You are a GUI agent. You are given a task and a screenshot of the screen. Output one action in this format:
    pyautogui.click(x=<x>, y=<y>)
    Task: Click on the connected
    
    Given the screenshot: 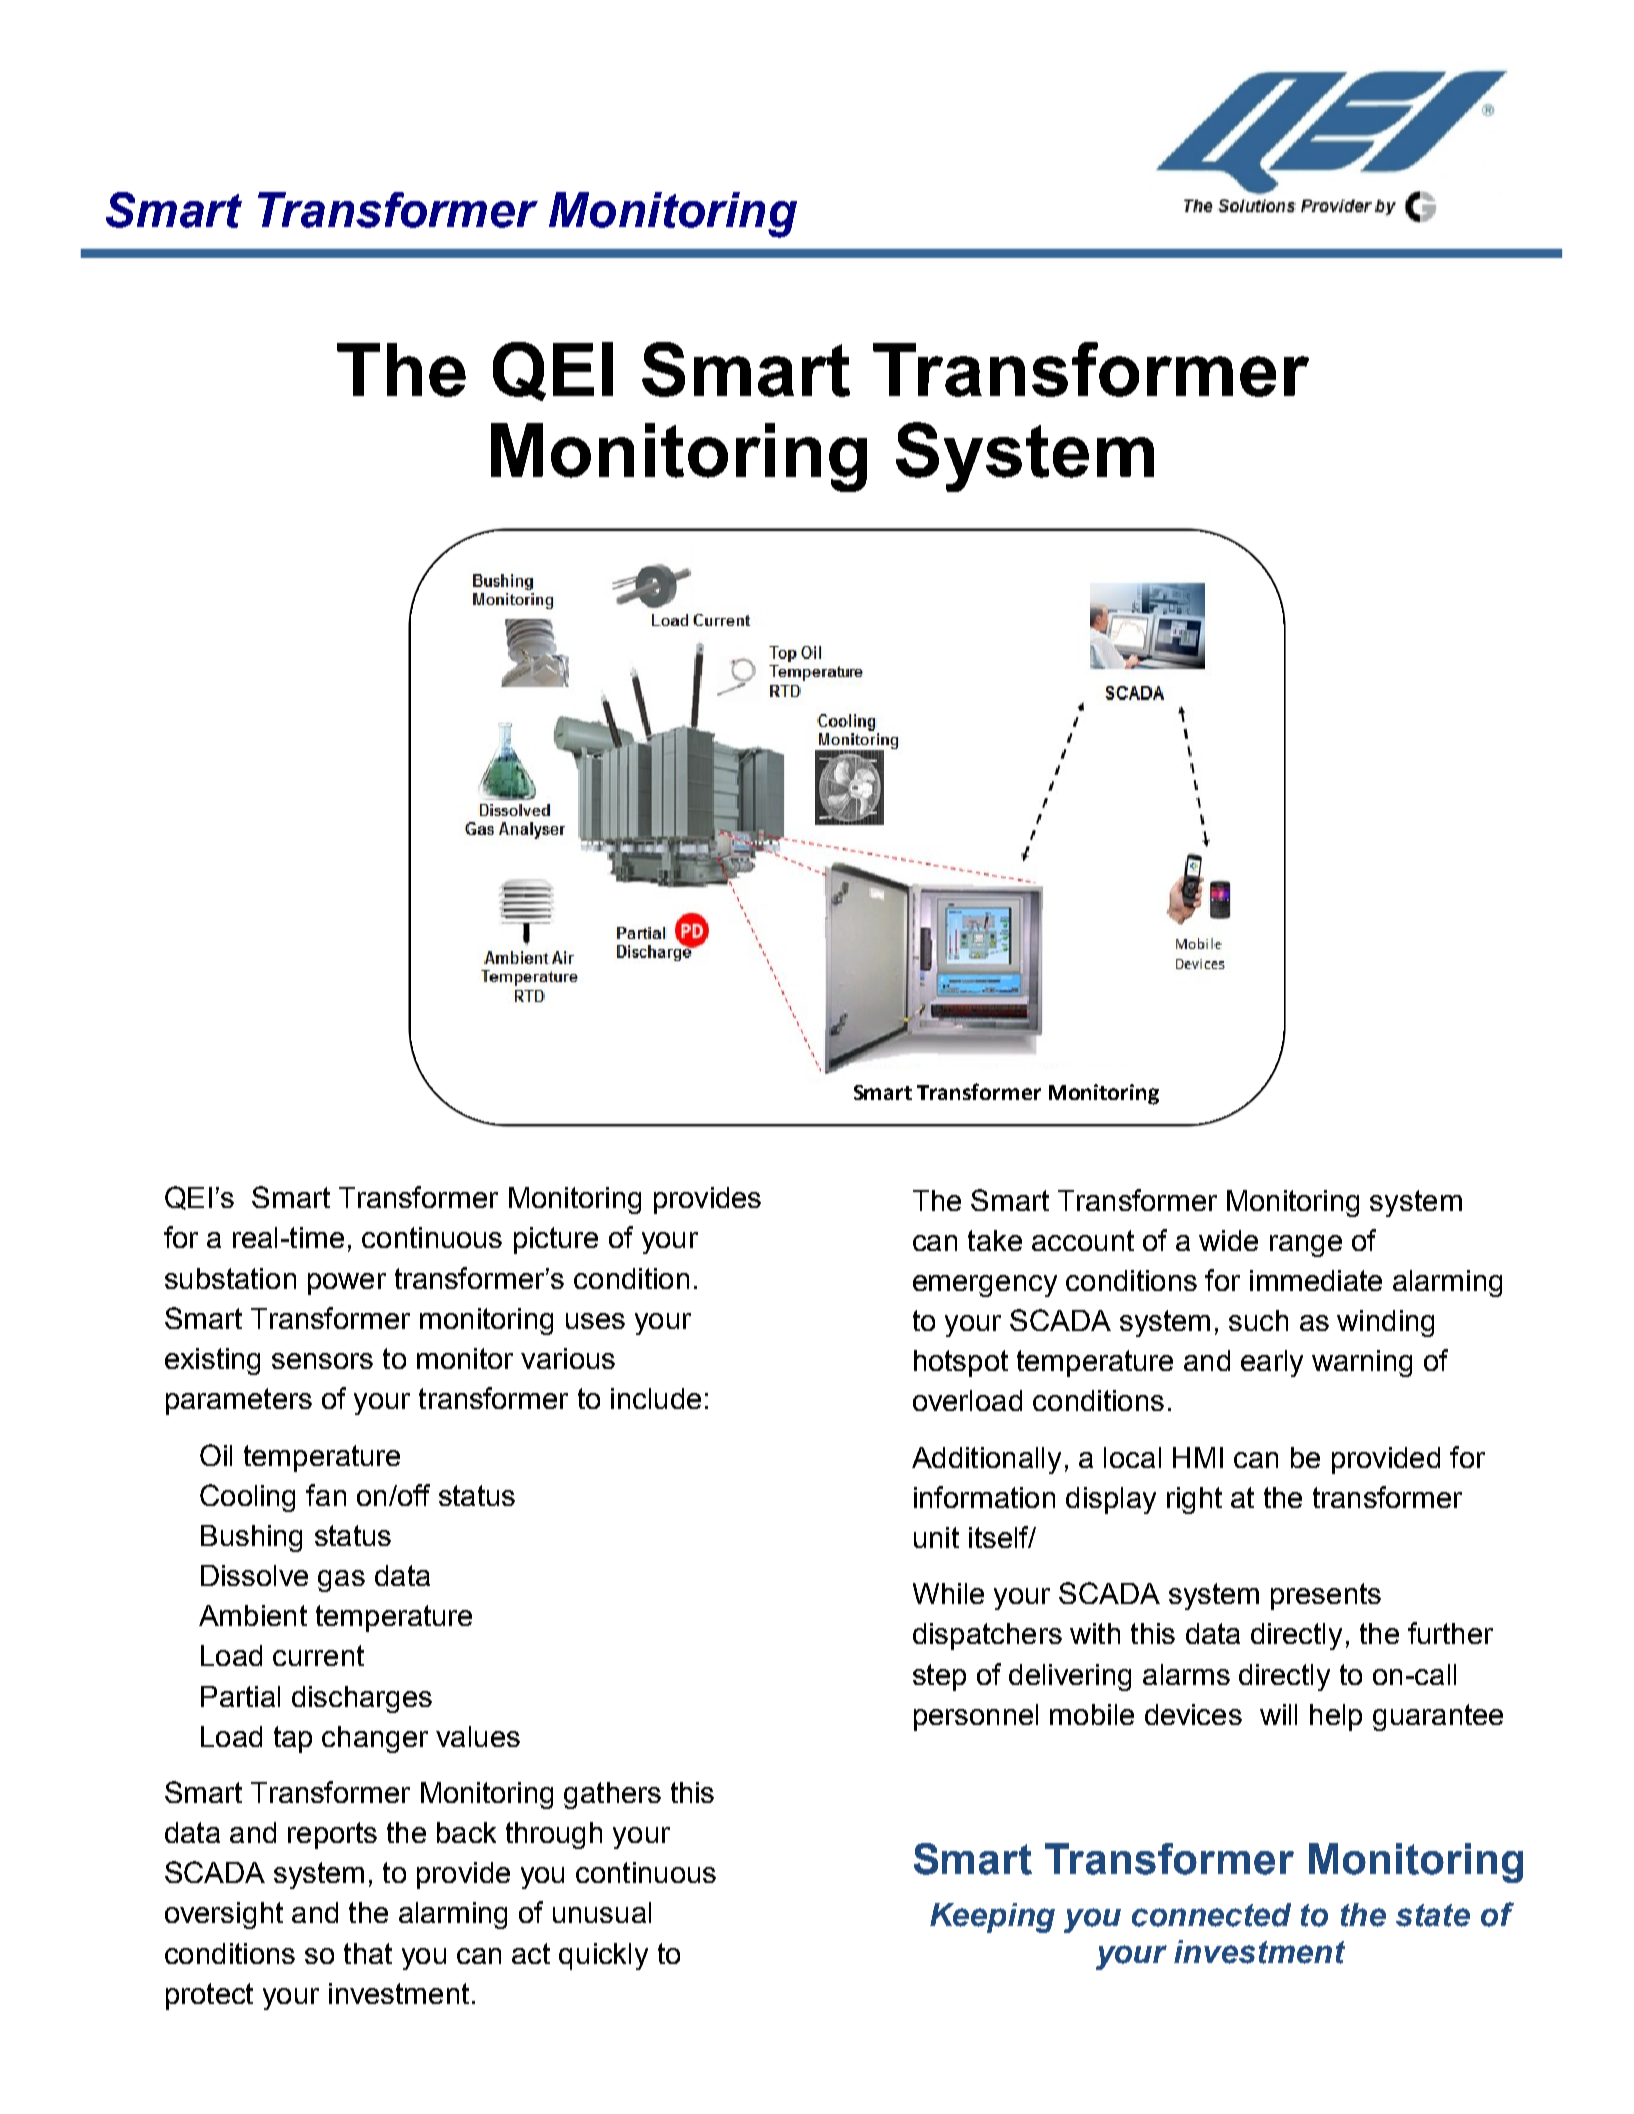 What is the action you would take?
    pyautogui.click(x=1211, y=1915)
